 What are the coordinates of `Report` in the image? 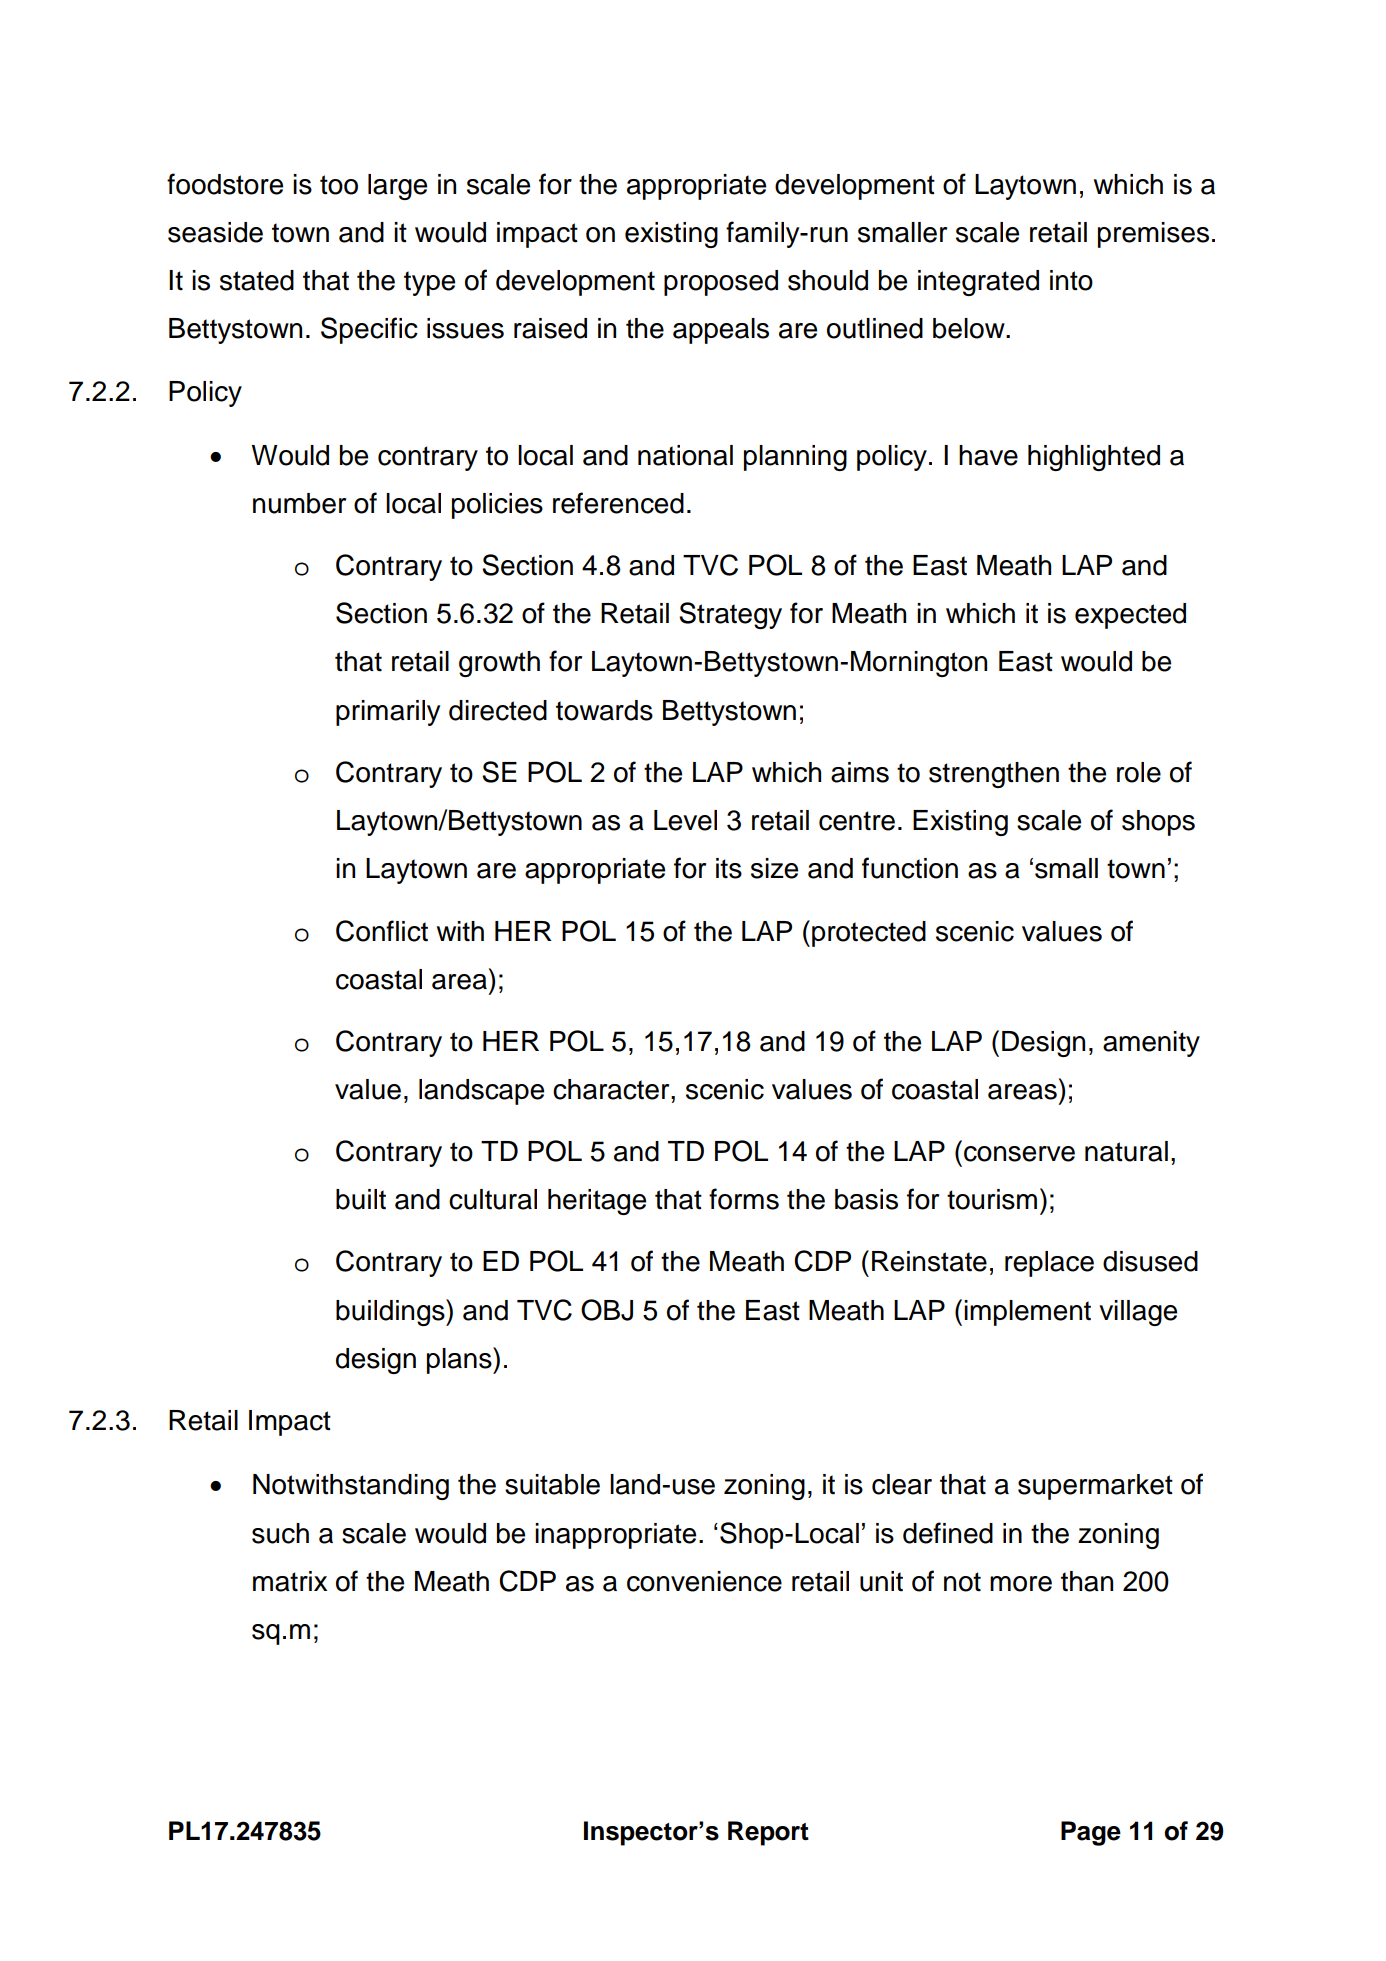 It's located at (768, 1833).
